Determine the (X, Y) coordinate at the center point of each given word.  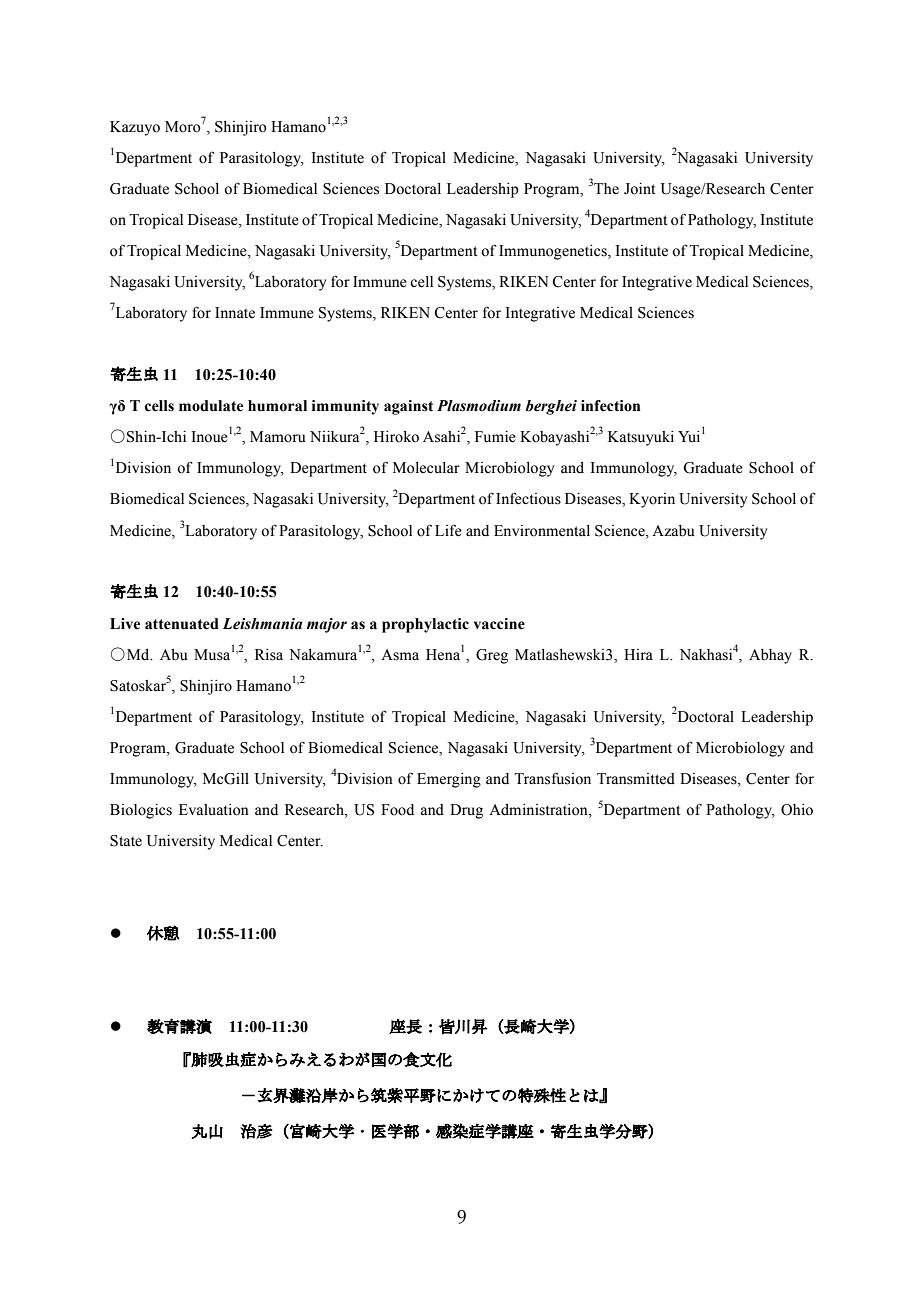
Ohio (797, 810)
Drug (466, 811)
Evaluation (214, 810)
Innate (235, 313)
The (606, 189)
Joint (639, 189)
